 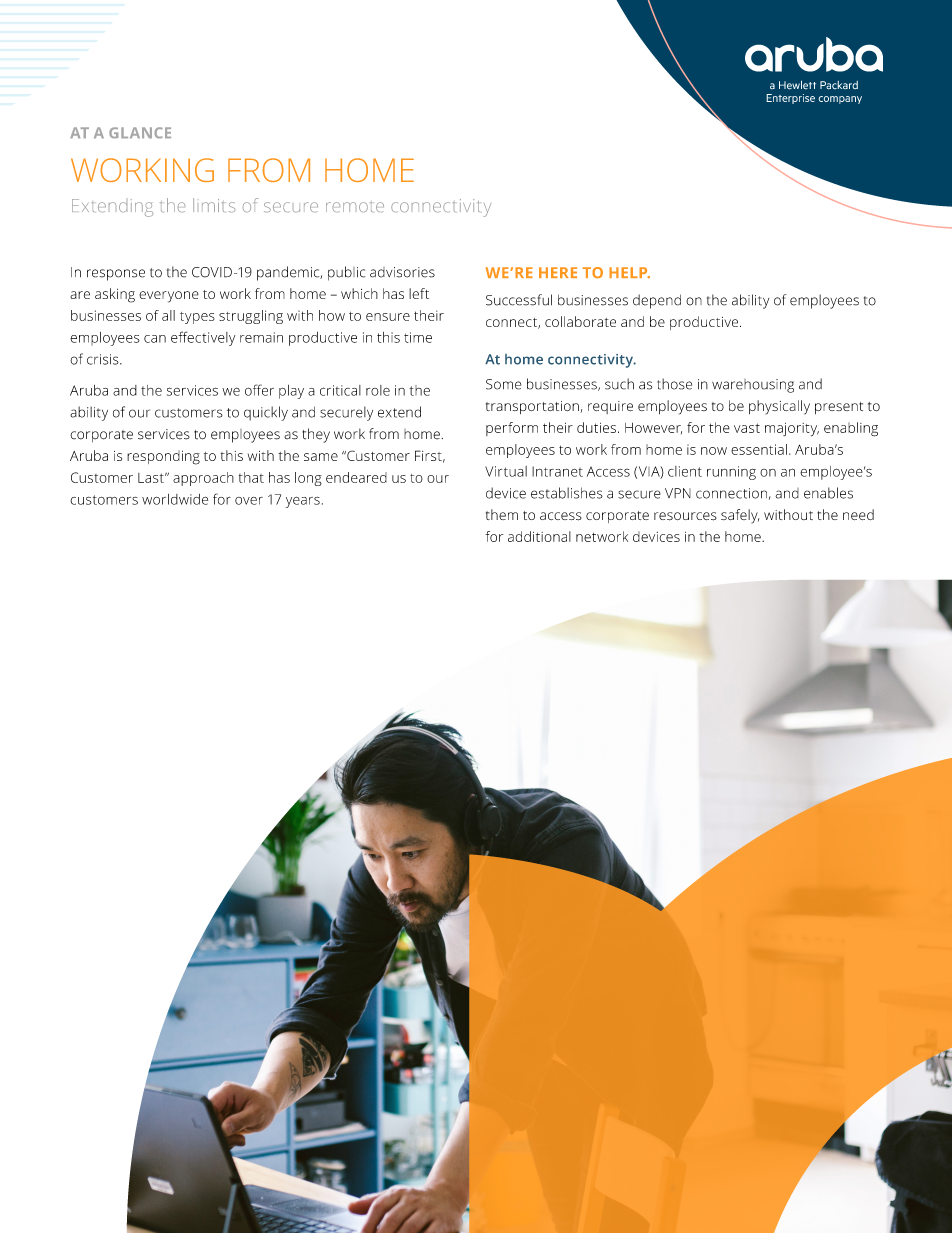 What do you see at coordinates (753, 386) in the screenshot?
I see `warehousing` at bounding box center [753, 386].
